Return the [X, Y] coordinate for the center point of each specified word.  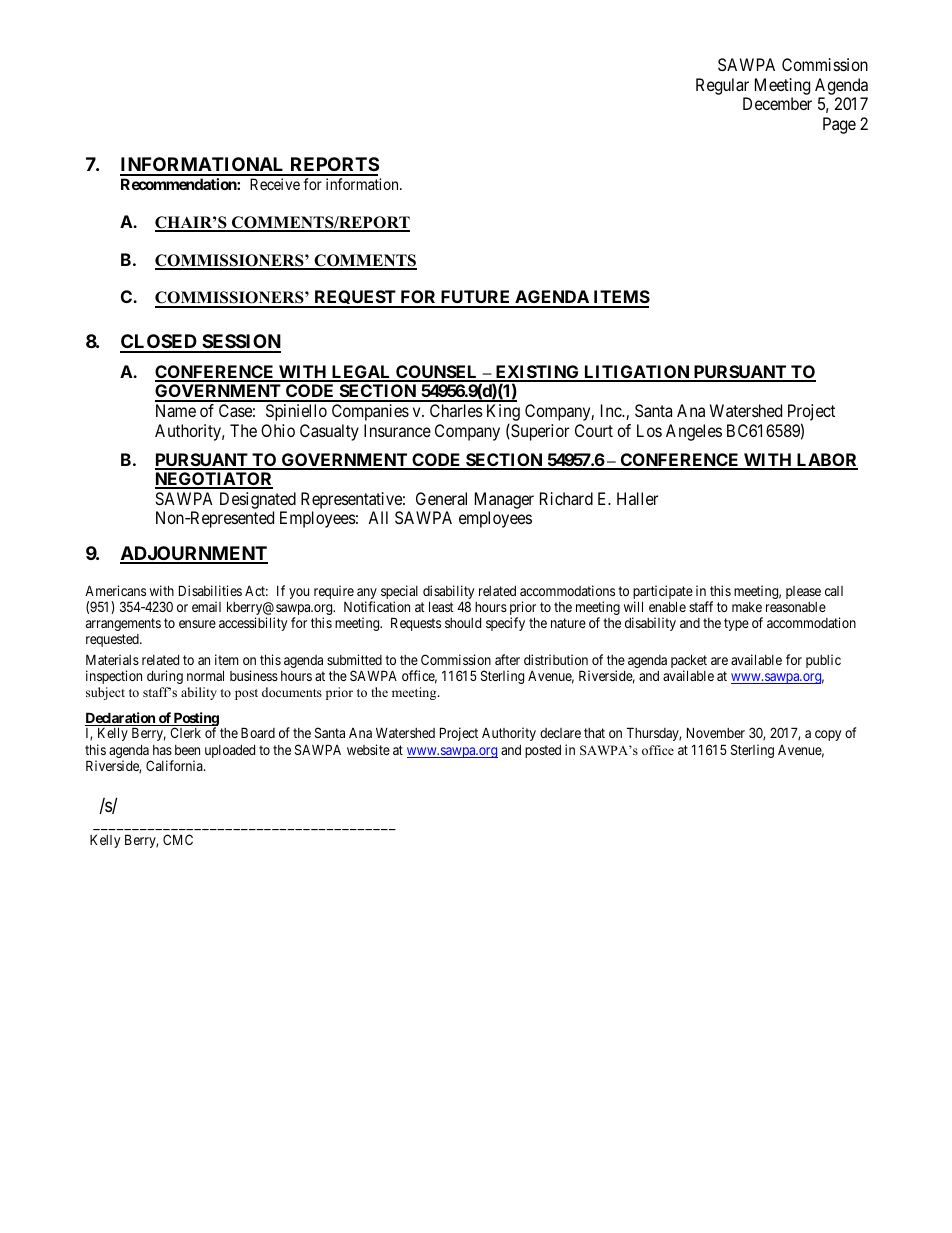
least [441, 606]
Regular [722, 86]
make [747, 607]
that [594, 733]
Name [176, 410]
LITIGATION [637, 373]
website [368, 749]
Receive [275, 184]
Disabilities [210, 590]
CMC [178, 839]
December [777, 103]
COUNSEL [437, 373]
